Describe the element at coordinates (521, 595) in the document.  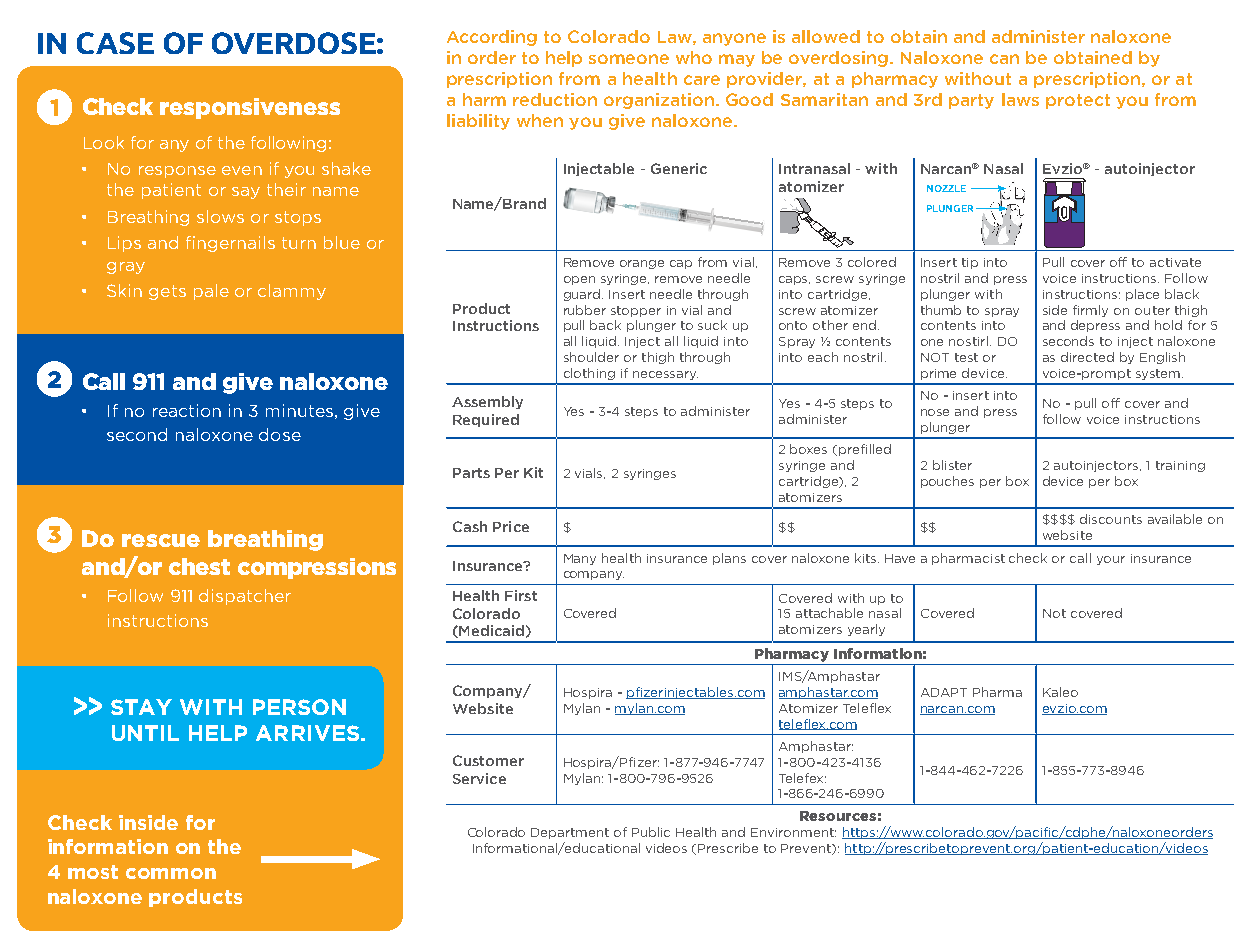
I see `First` at that location.
